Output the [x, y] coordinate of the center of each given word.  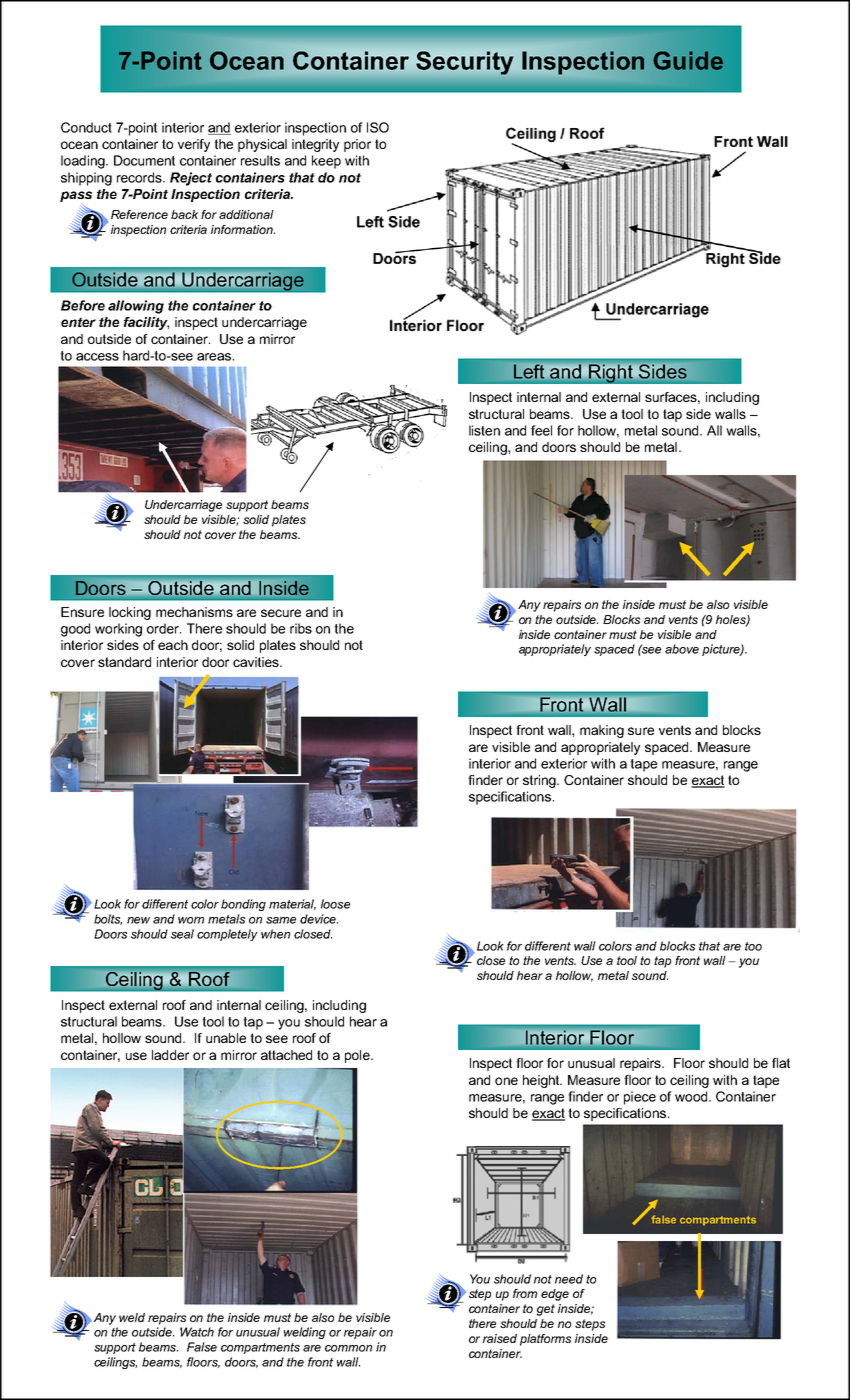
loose [335, 904]
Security [464, 63]
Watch [197, 1332]
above [682, 649]
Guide [688, 60]
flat [781, 1063]
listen [484, 430]
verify [194, 145]
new [138, 920]
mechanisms [194, 612]
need [569, 1279]
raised [500, 1338]
